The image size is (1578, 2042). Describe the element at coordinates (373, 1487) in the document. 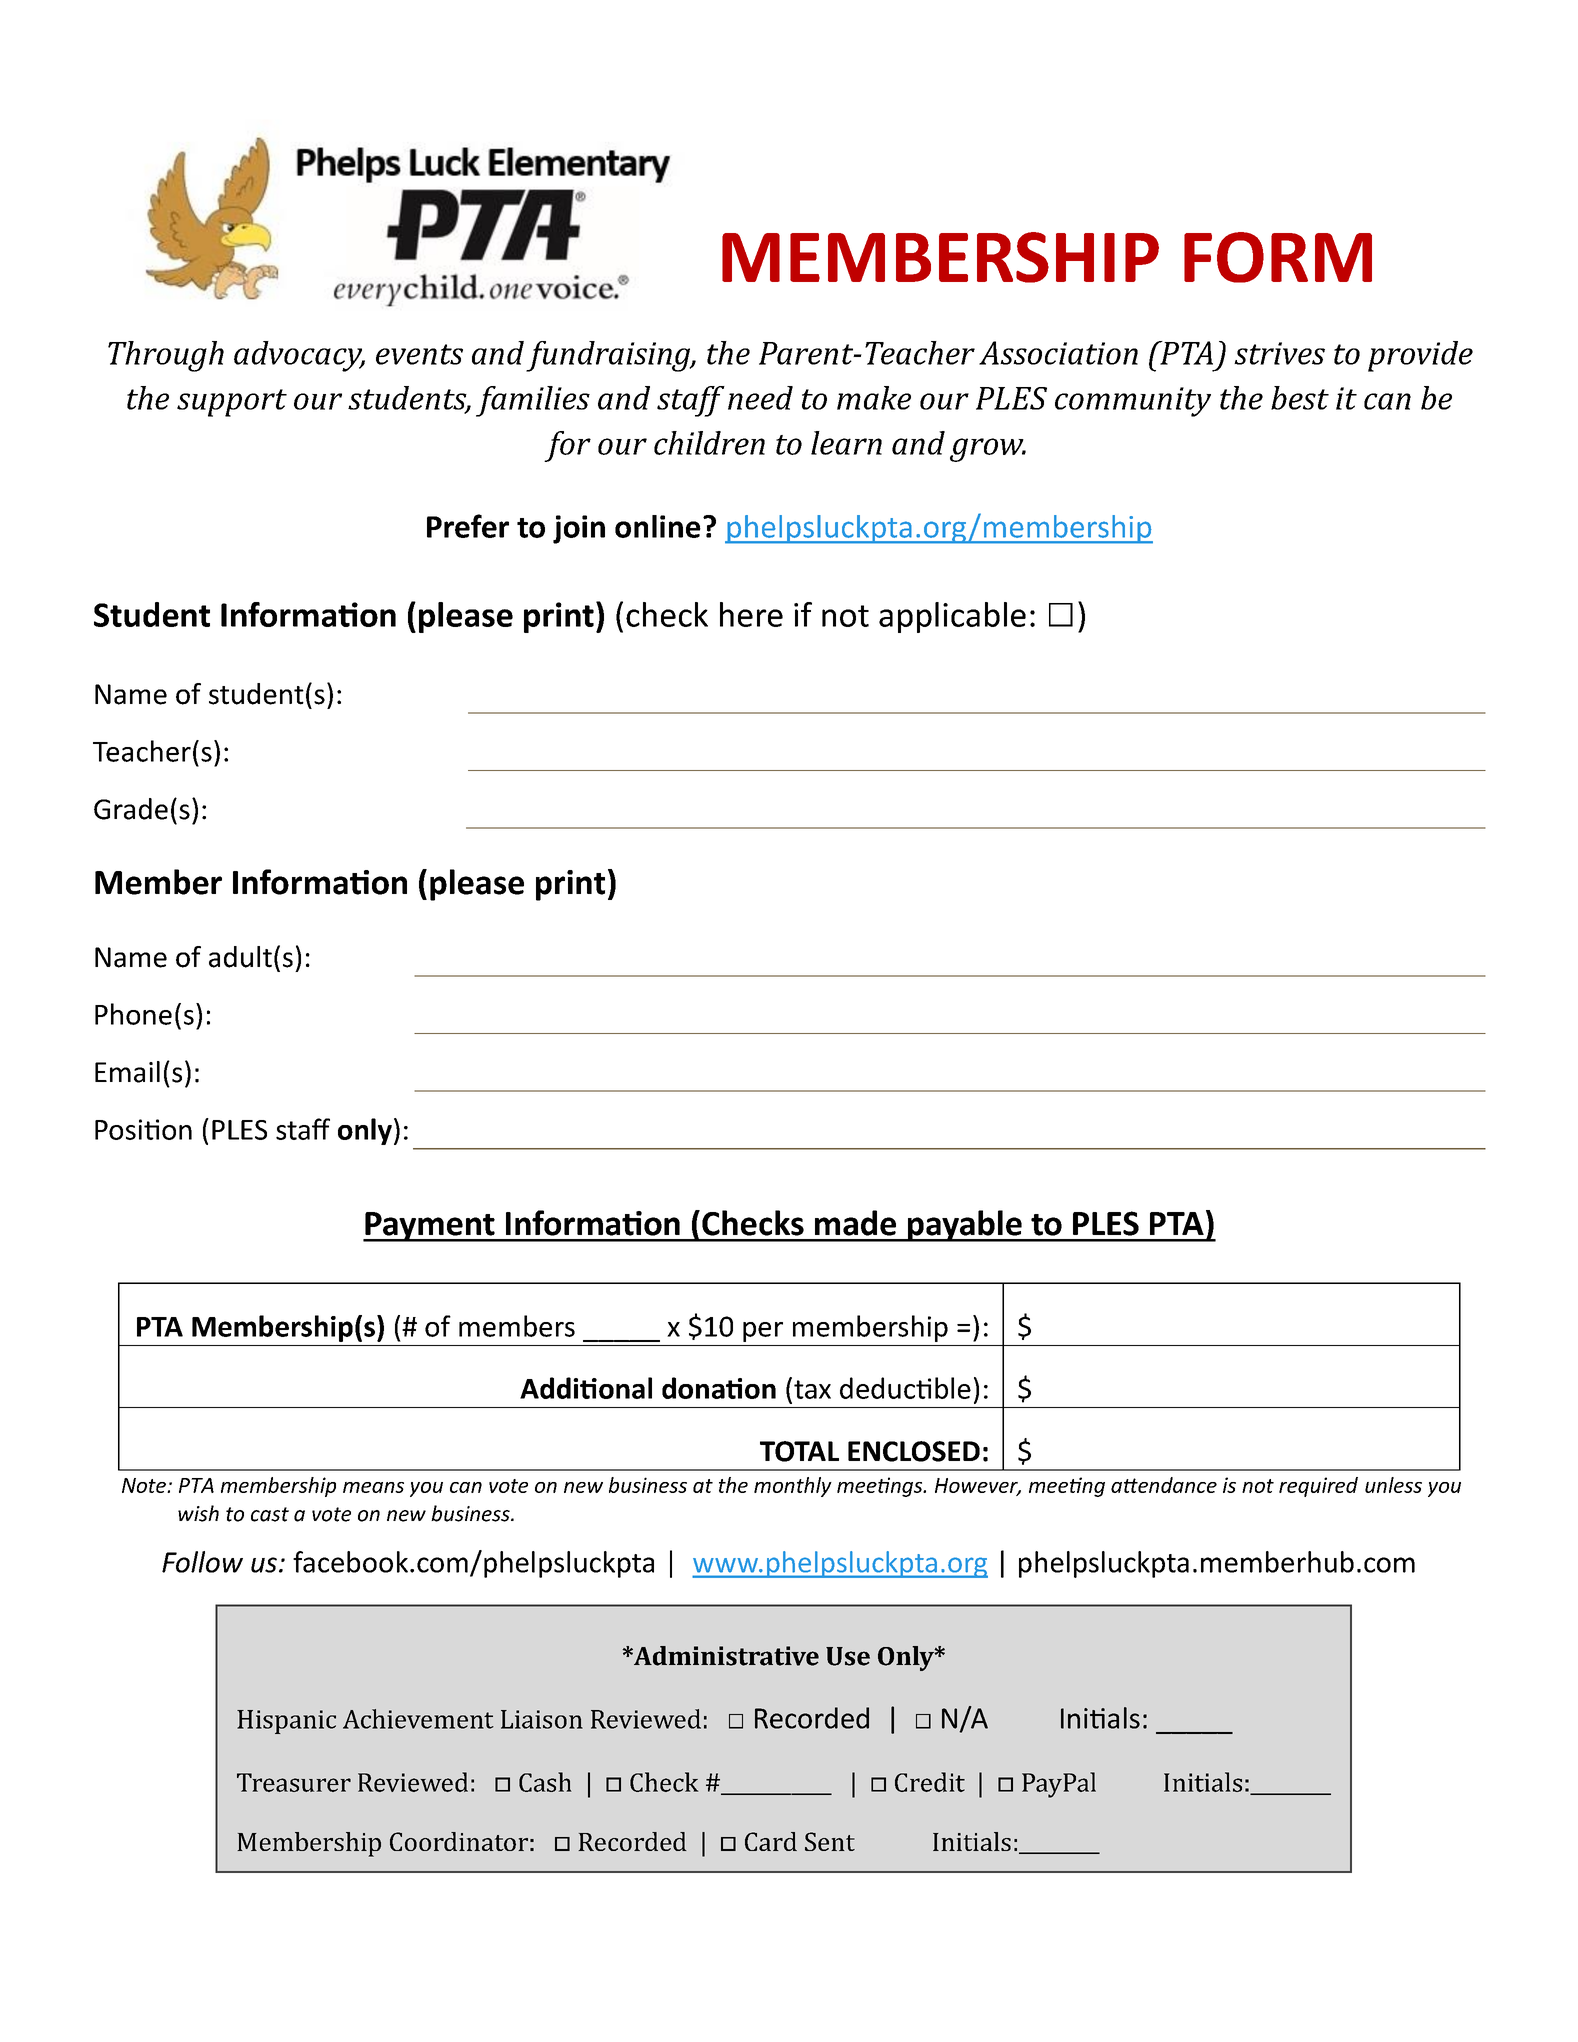

I see `means` at that location.
